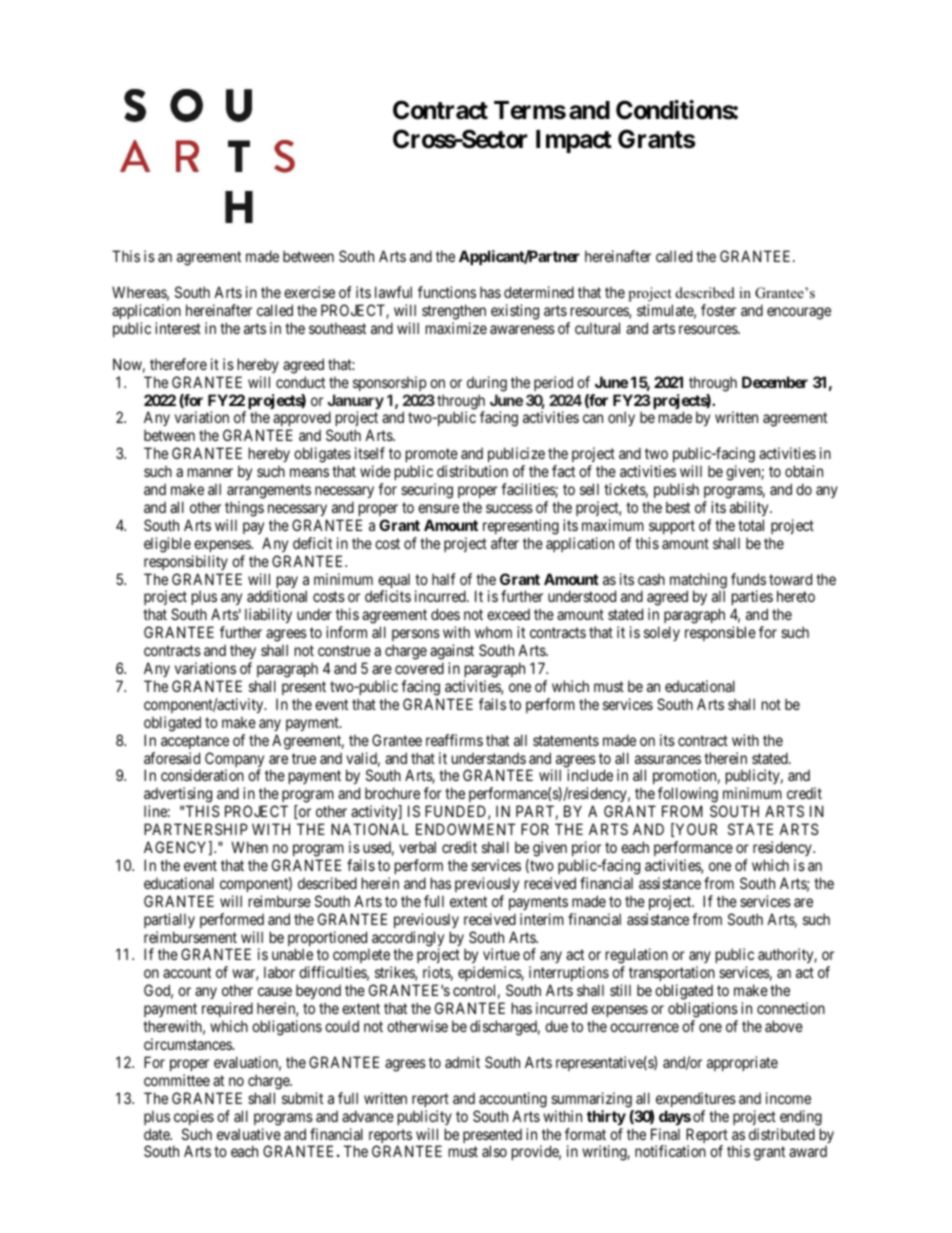  What do you see at coordinates (301, 420) in the image?
I see `approved` at bounding box center [301, 420].
